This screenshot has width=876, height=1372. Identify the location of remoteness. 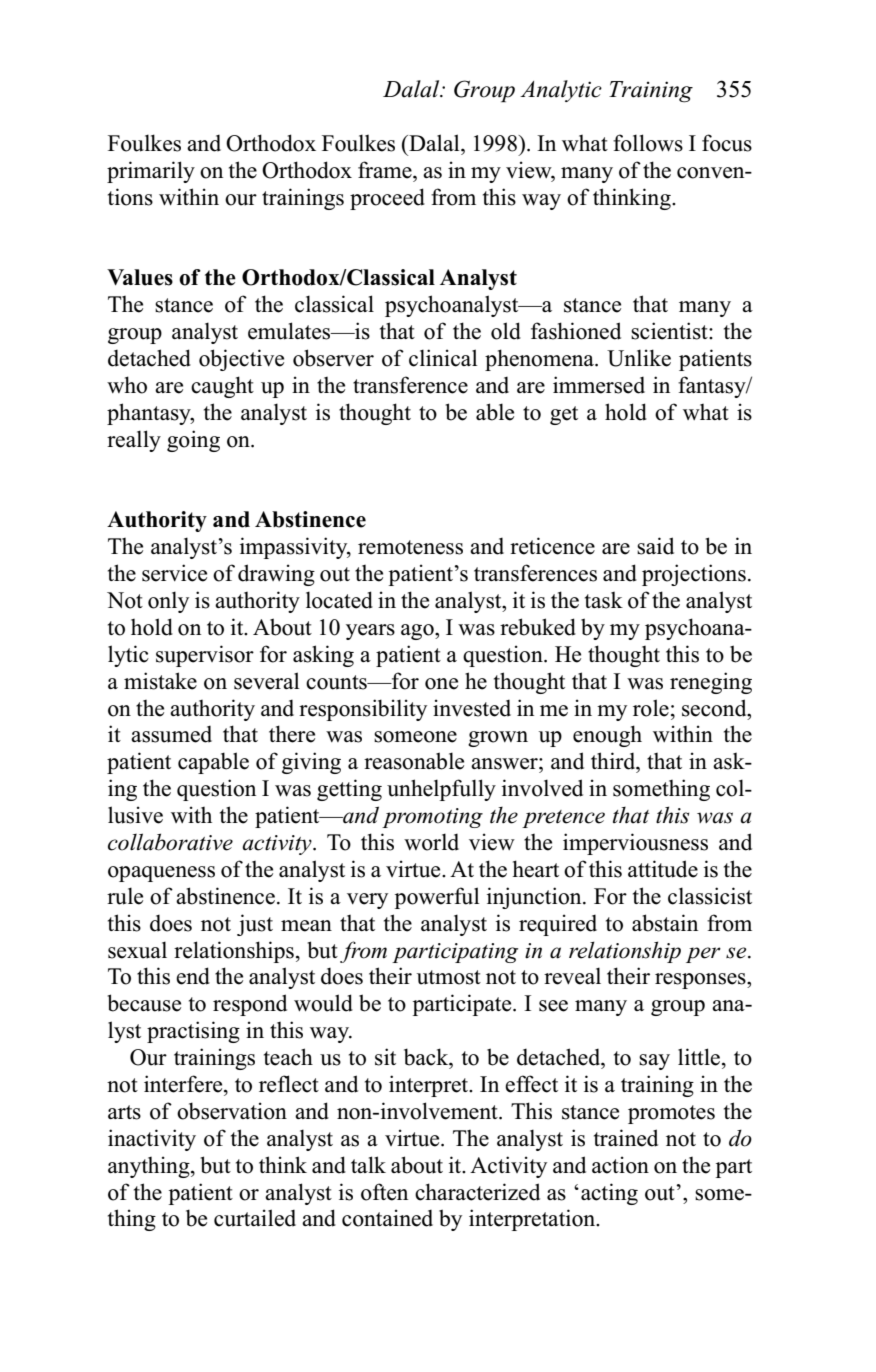
(410, 547).
